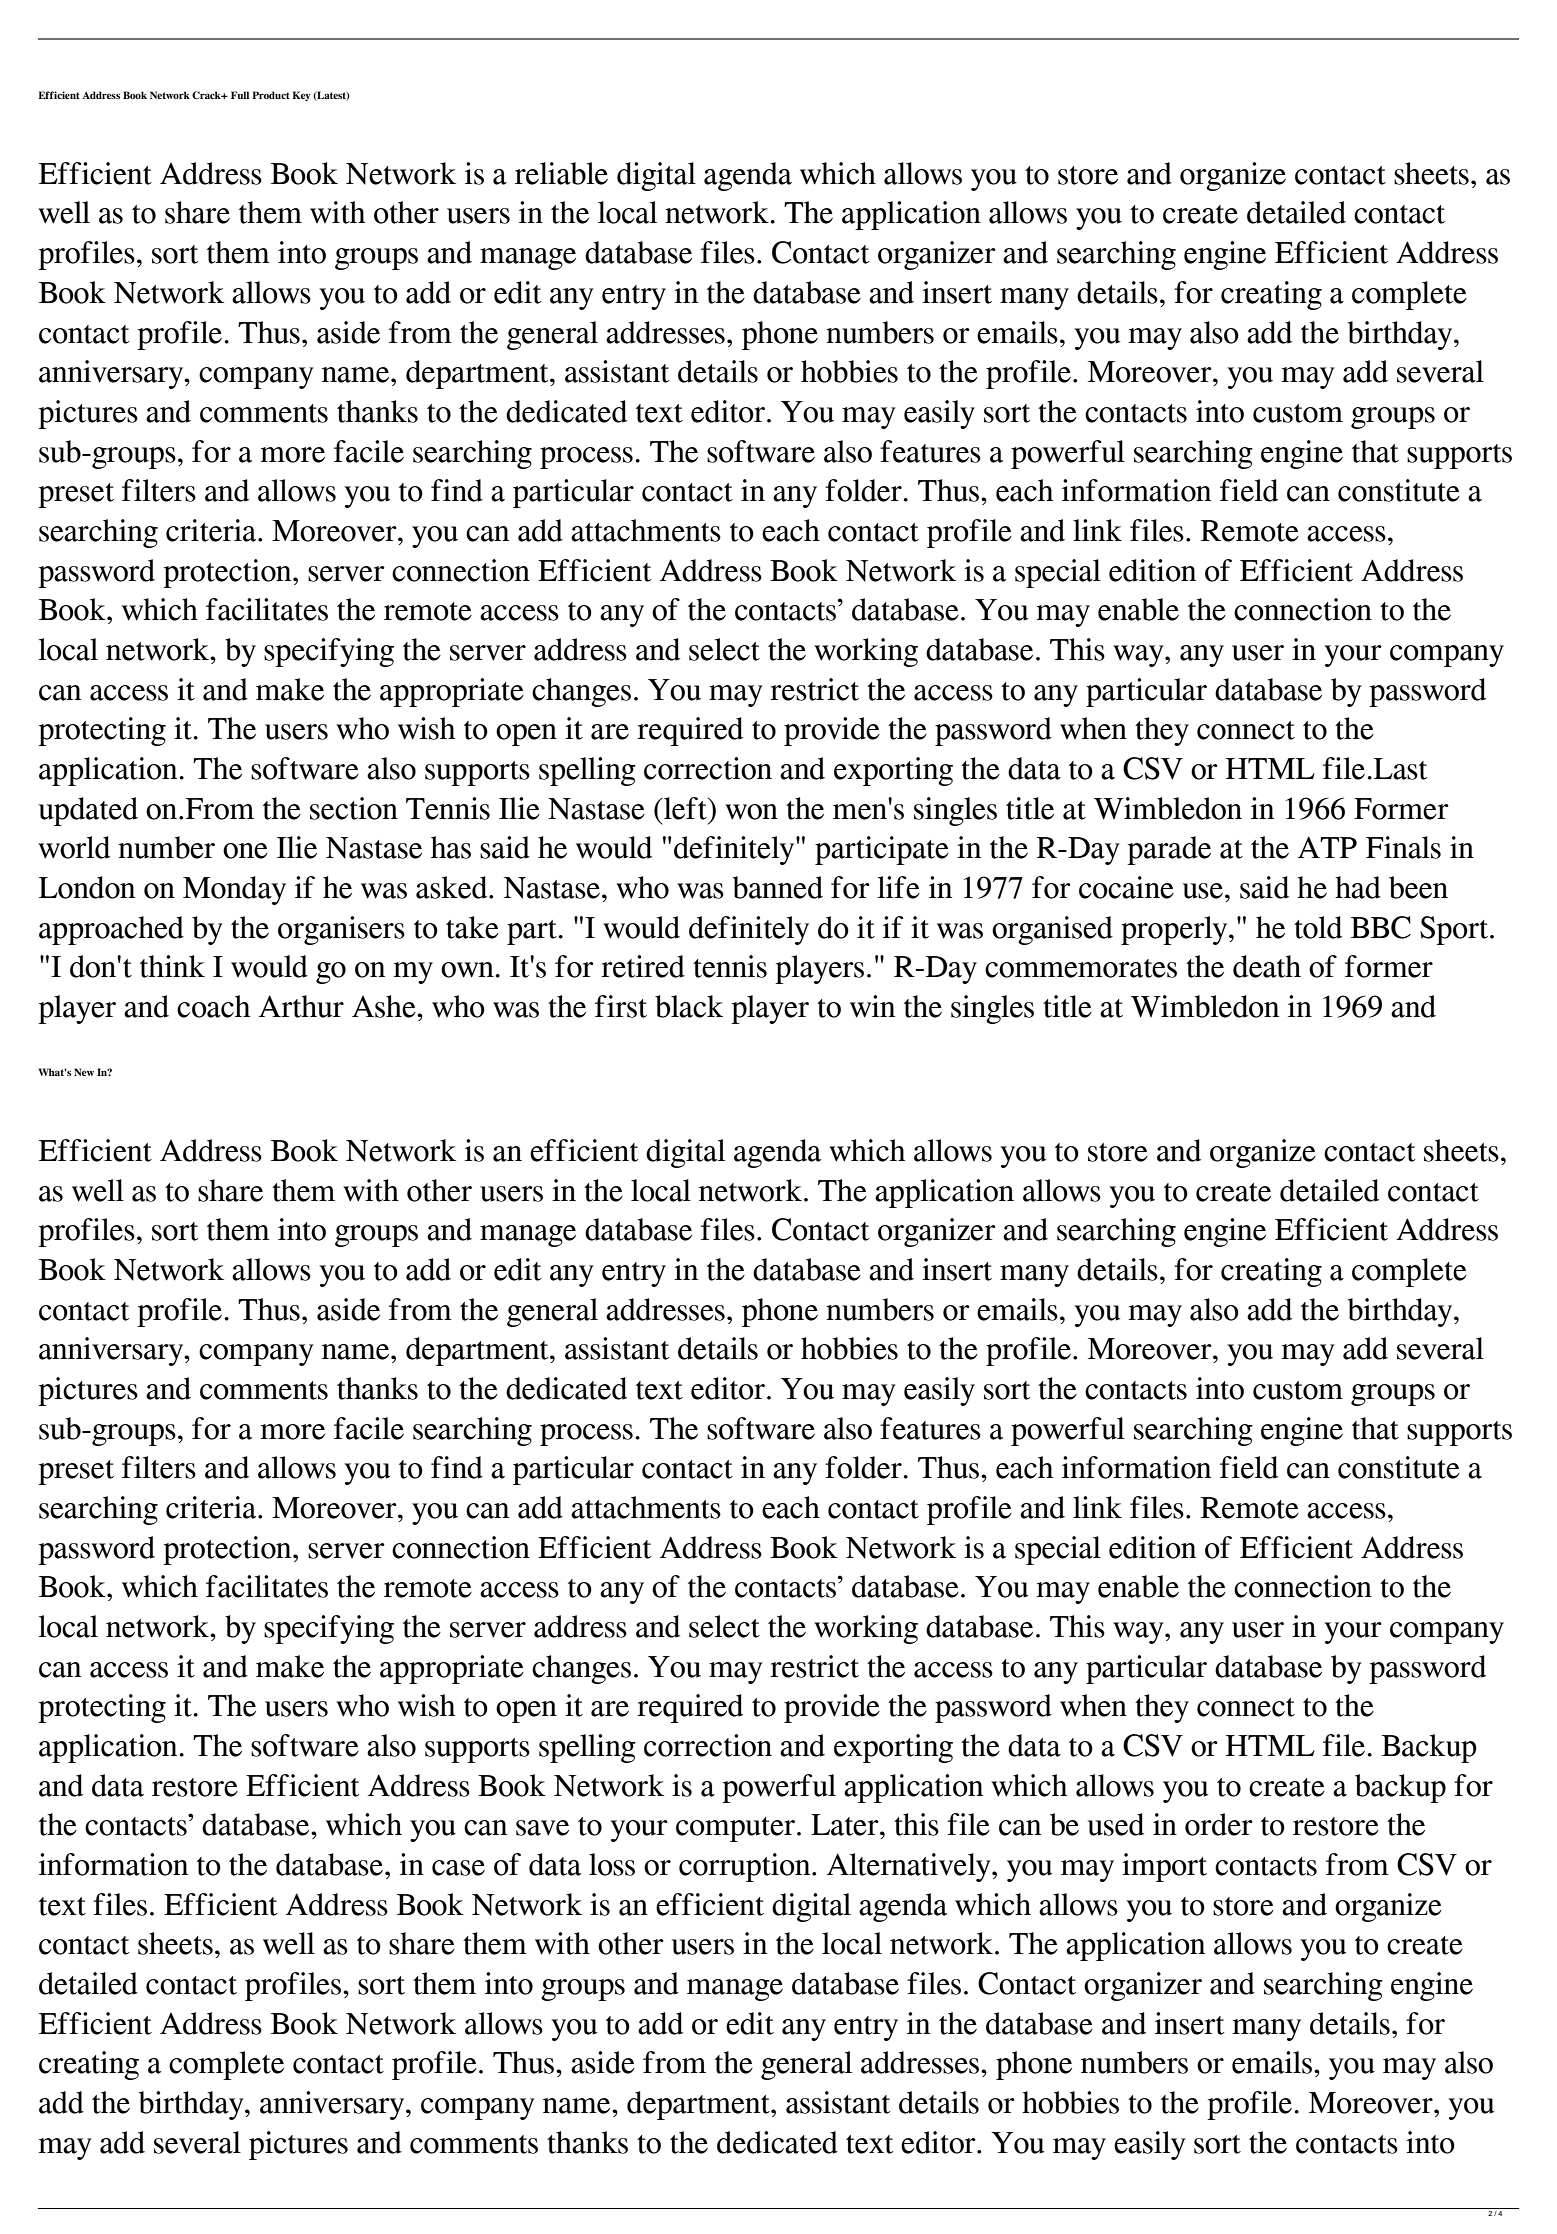  What do you see at coordinates (301, 96) in the screenshot?
I see `Key` at bounding box center [301, 96].
